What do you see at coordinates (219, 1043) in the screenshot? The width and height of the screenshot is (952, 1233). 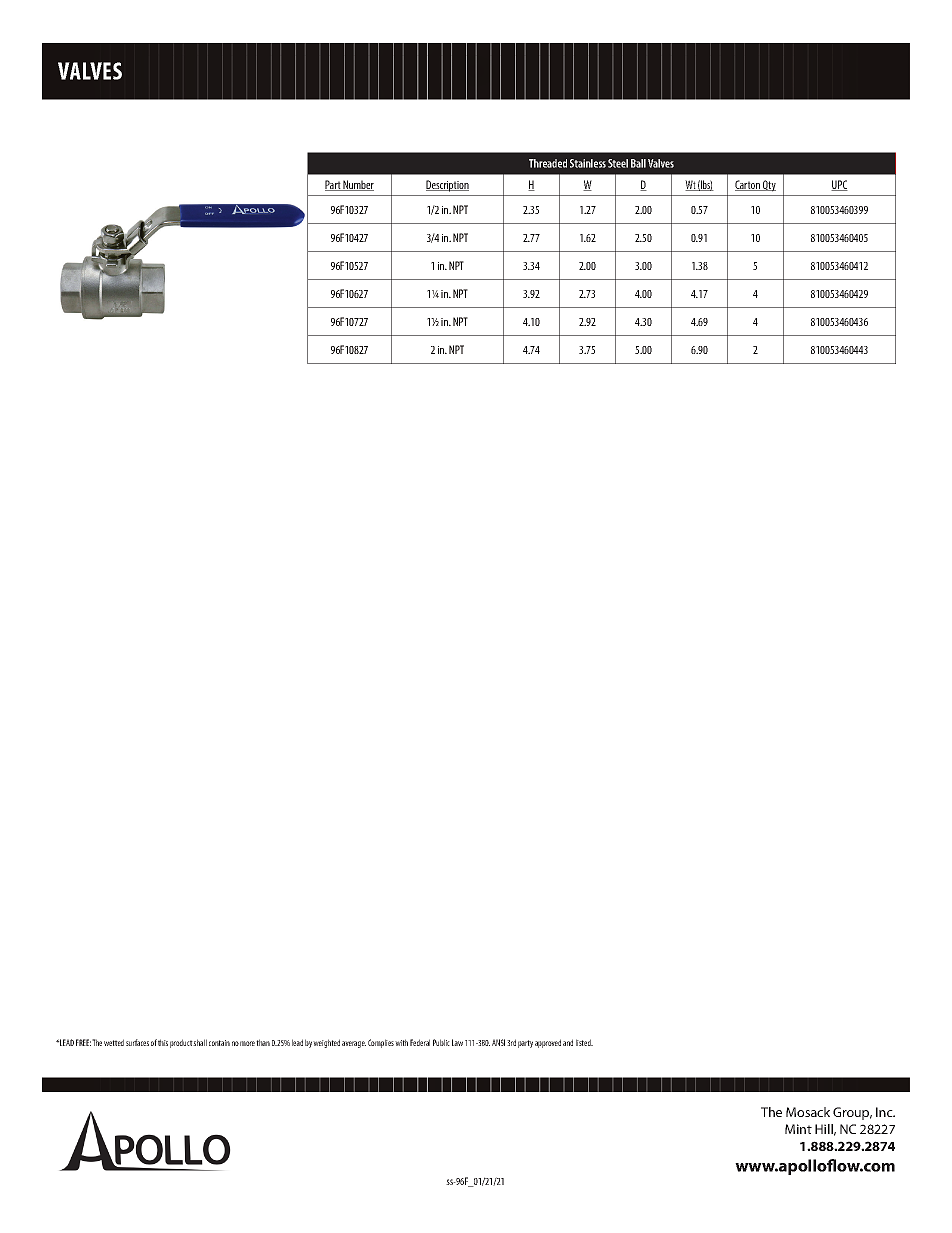 I see `contain` at bounding box center [219, 1043].
